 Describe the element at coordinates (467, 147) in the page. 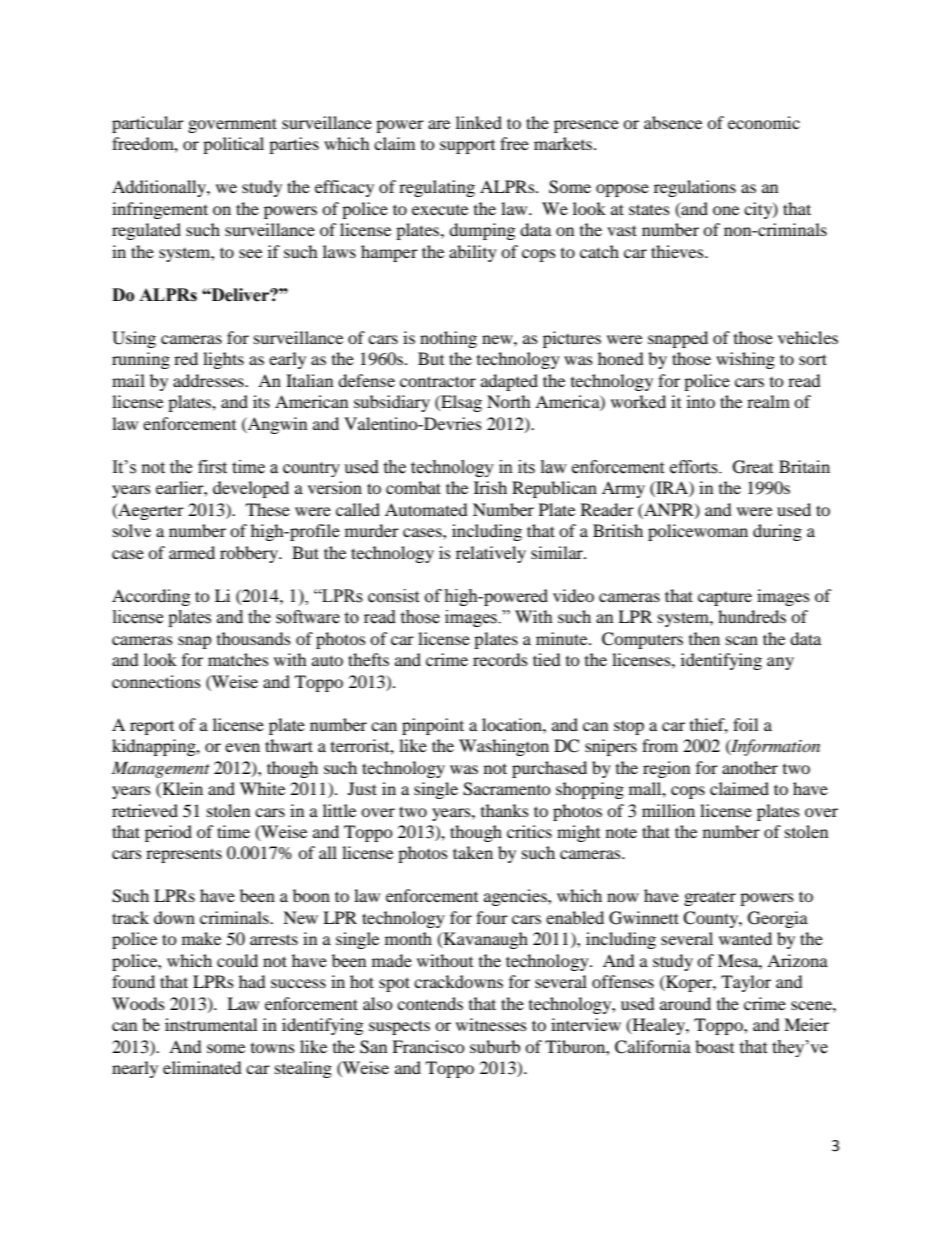

I see `support` at that location.
